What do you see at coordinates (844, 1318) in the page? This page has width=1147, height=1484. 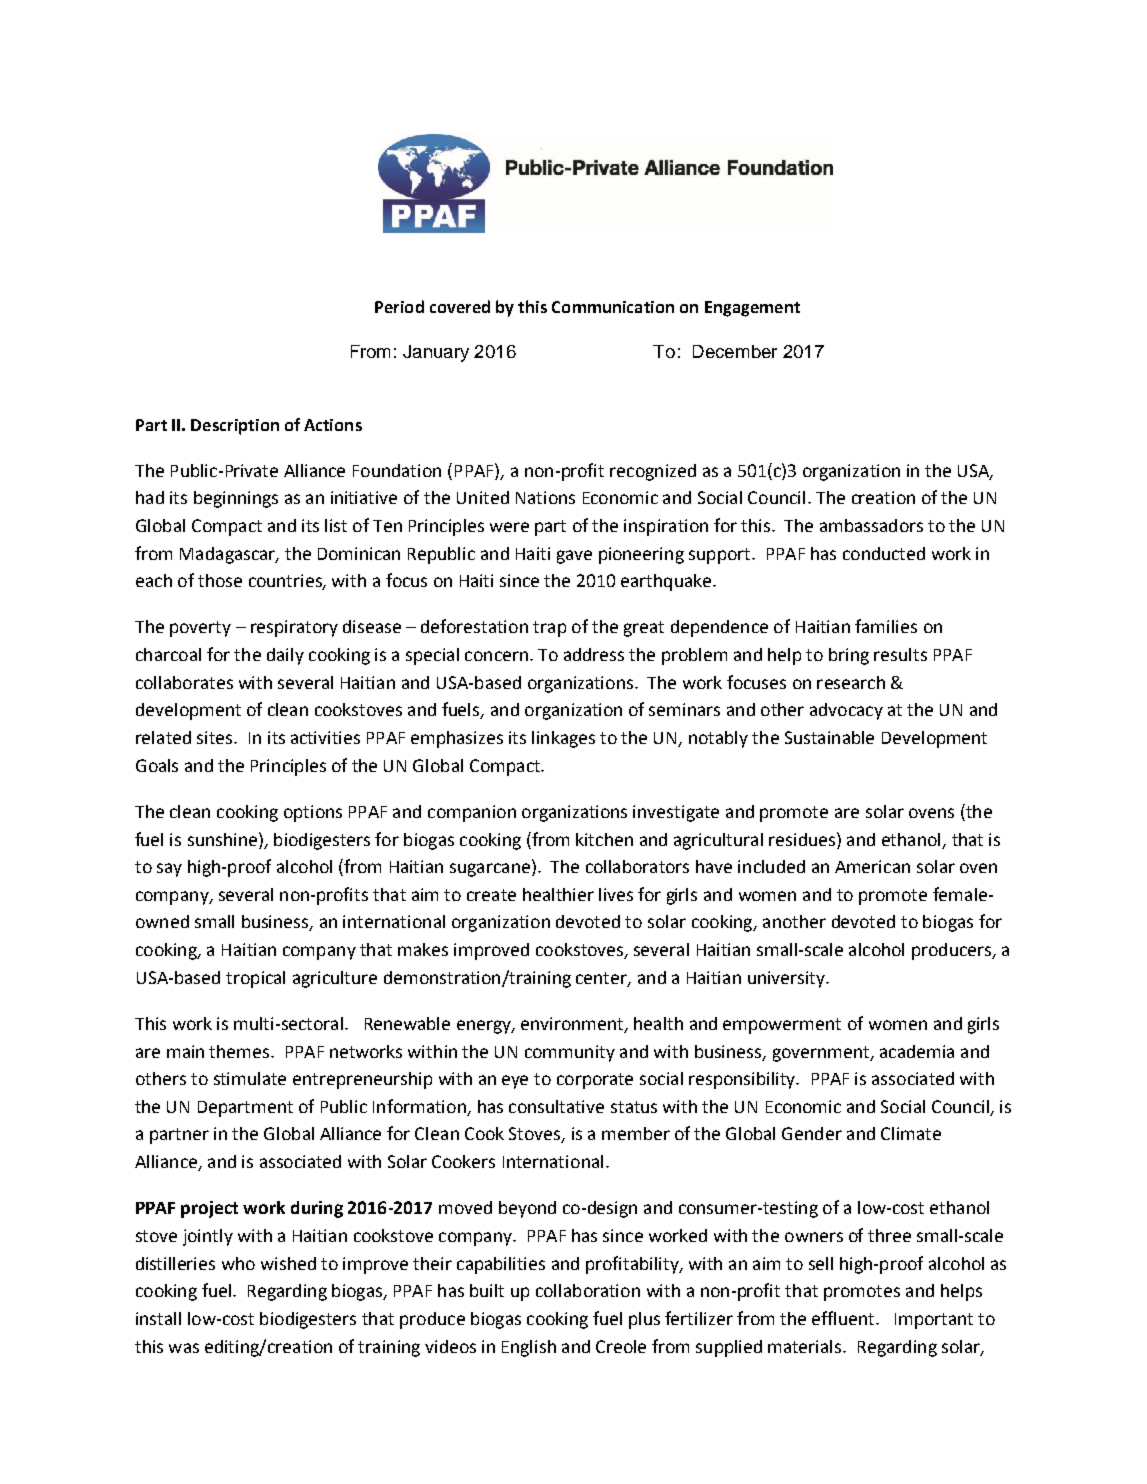 I see `effluent` at bounding box center [844, 1318].
